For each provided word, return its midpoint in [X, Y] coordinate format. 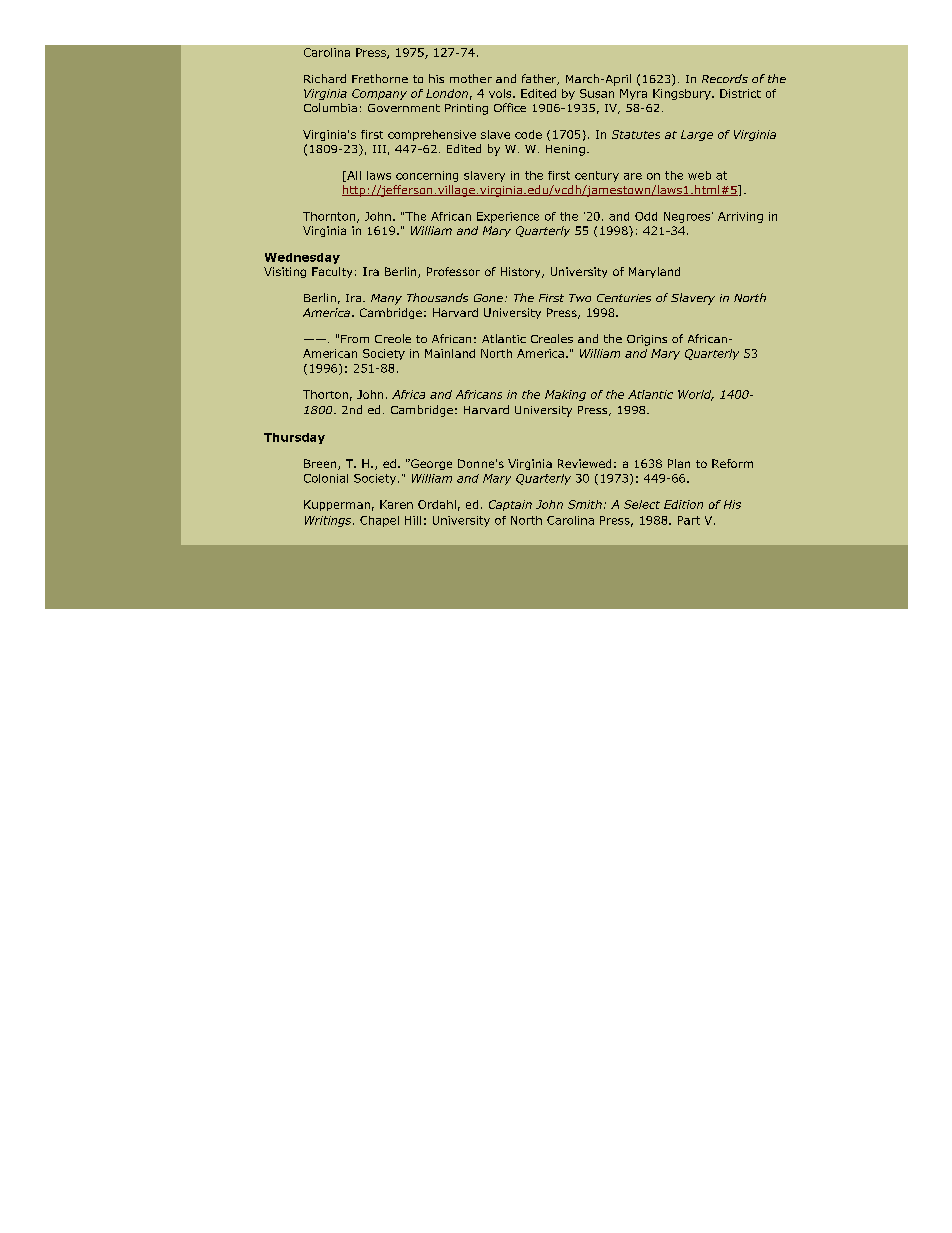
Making [565, 395]
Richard [325, 78]
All [353, 176]
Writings [329, 521]
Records [725, 78]
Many [386, 299]
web [699, 175]
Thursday [294, 438]
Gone [488, 298]
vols [501, 93]
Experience [508, 217]
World [696, 395]
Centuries [624, 298]
